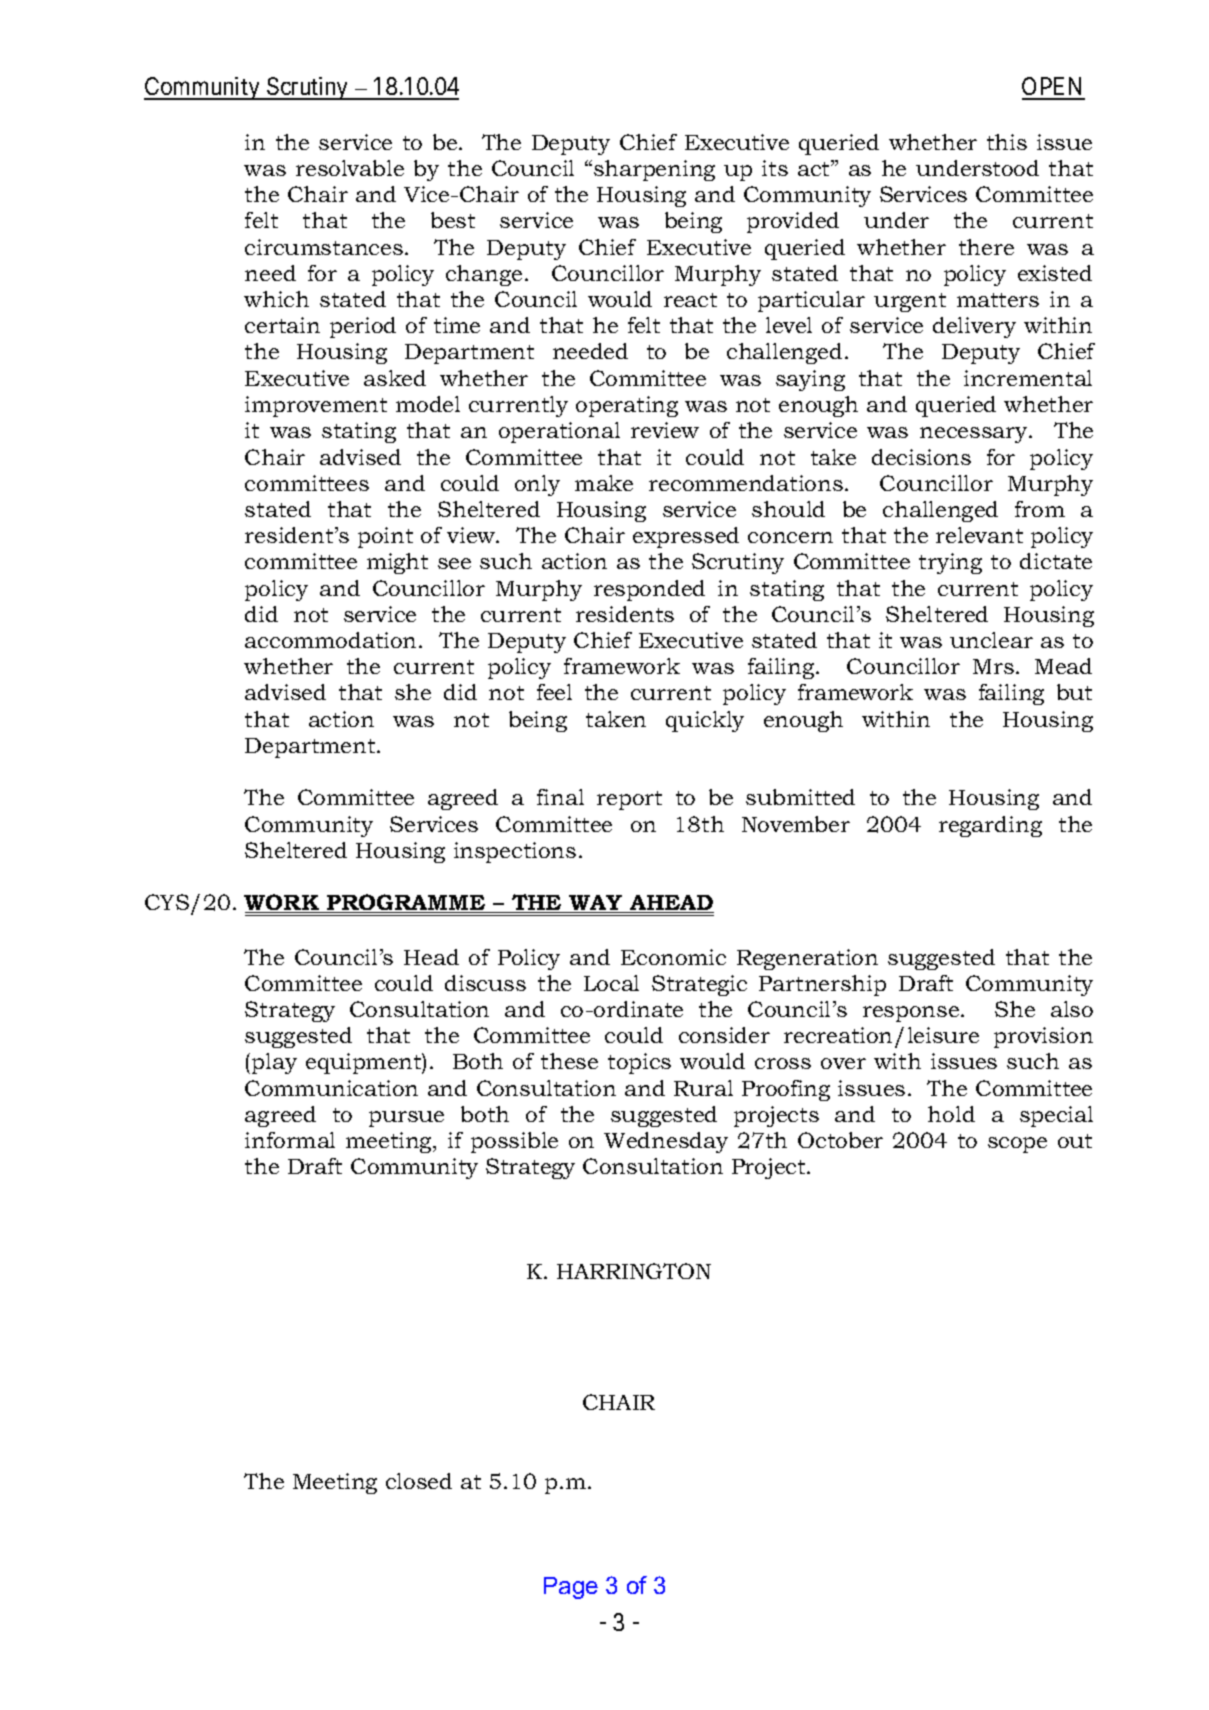 Image resolution: width=1209 pixels, height=1710 pixels. What do you see at coordinates (654, 170) in the document?
I see `sharpening` at bounding box center [654, 170].
